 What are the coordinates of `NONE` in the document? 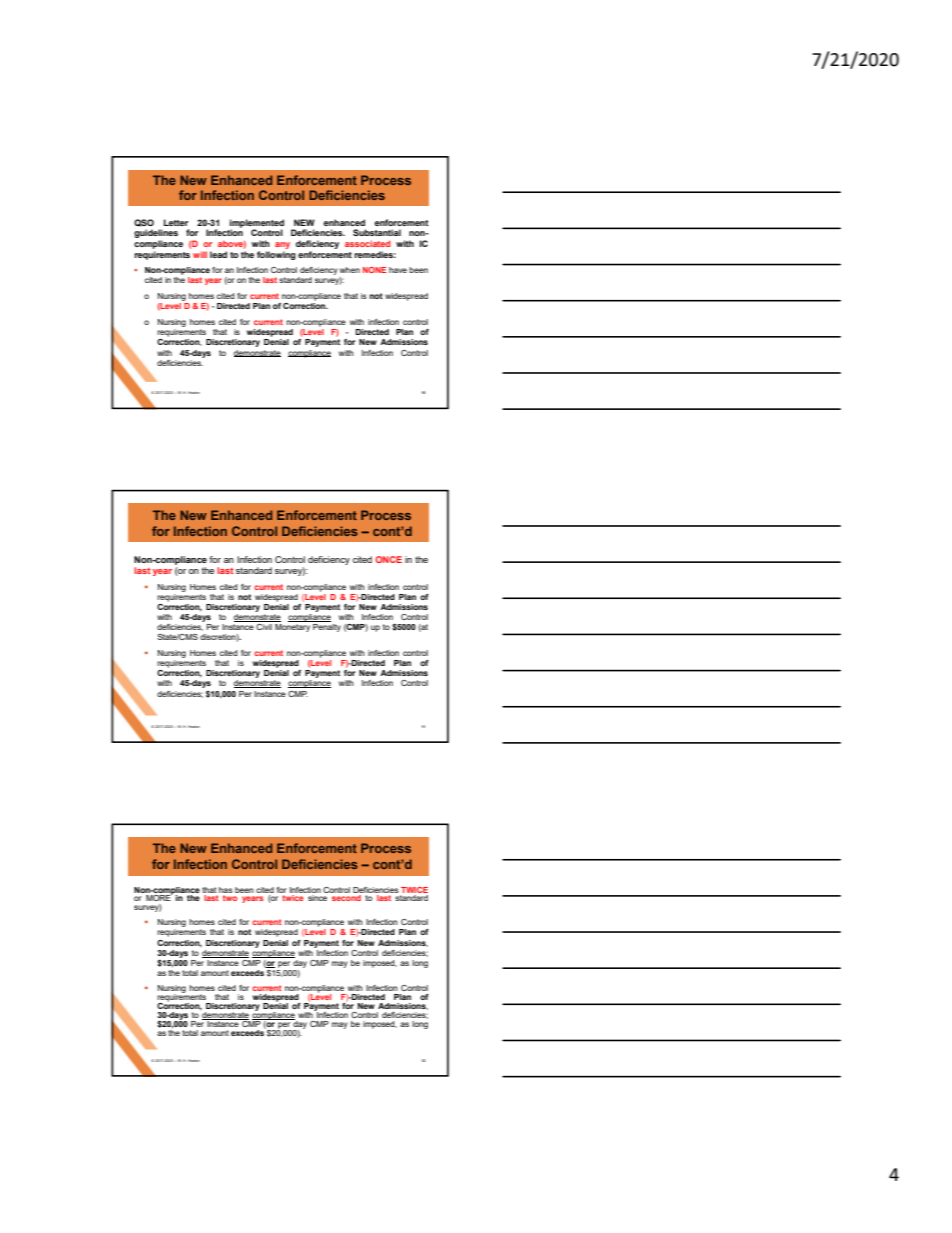 It's located at (374, 270).
